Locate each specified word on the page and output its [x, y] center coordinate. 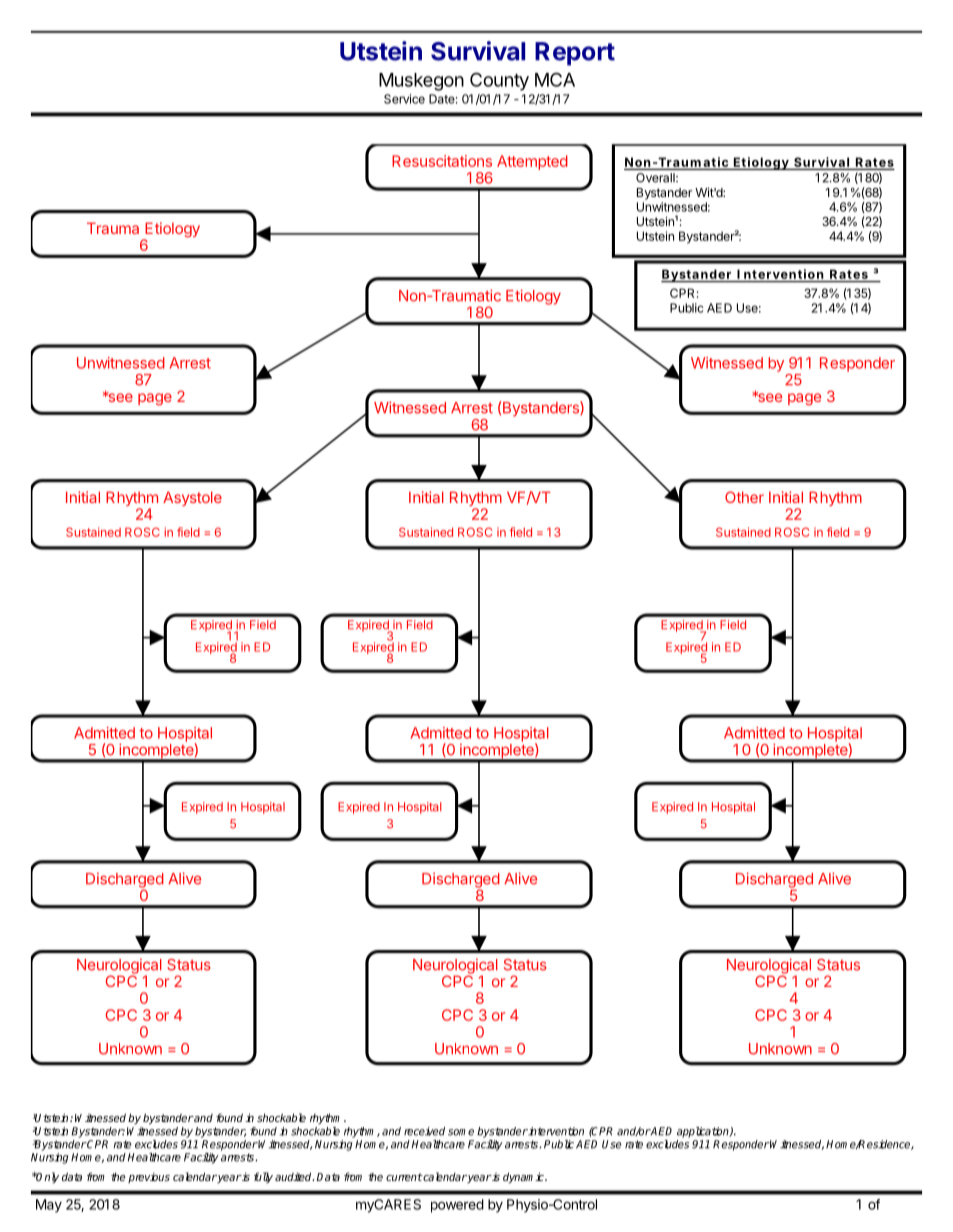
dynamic [524, 1178]
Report [575, 54]
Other [744, 497]
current [404, 1177]
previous [149, 1178]
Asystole [192, 498]
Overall [656, 178]
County [499, 81]
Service [404, 99]
